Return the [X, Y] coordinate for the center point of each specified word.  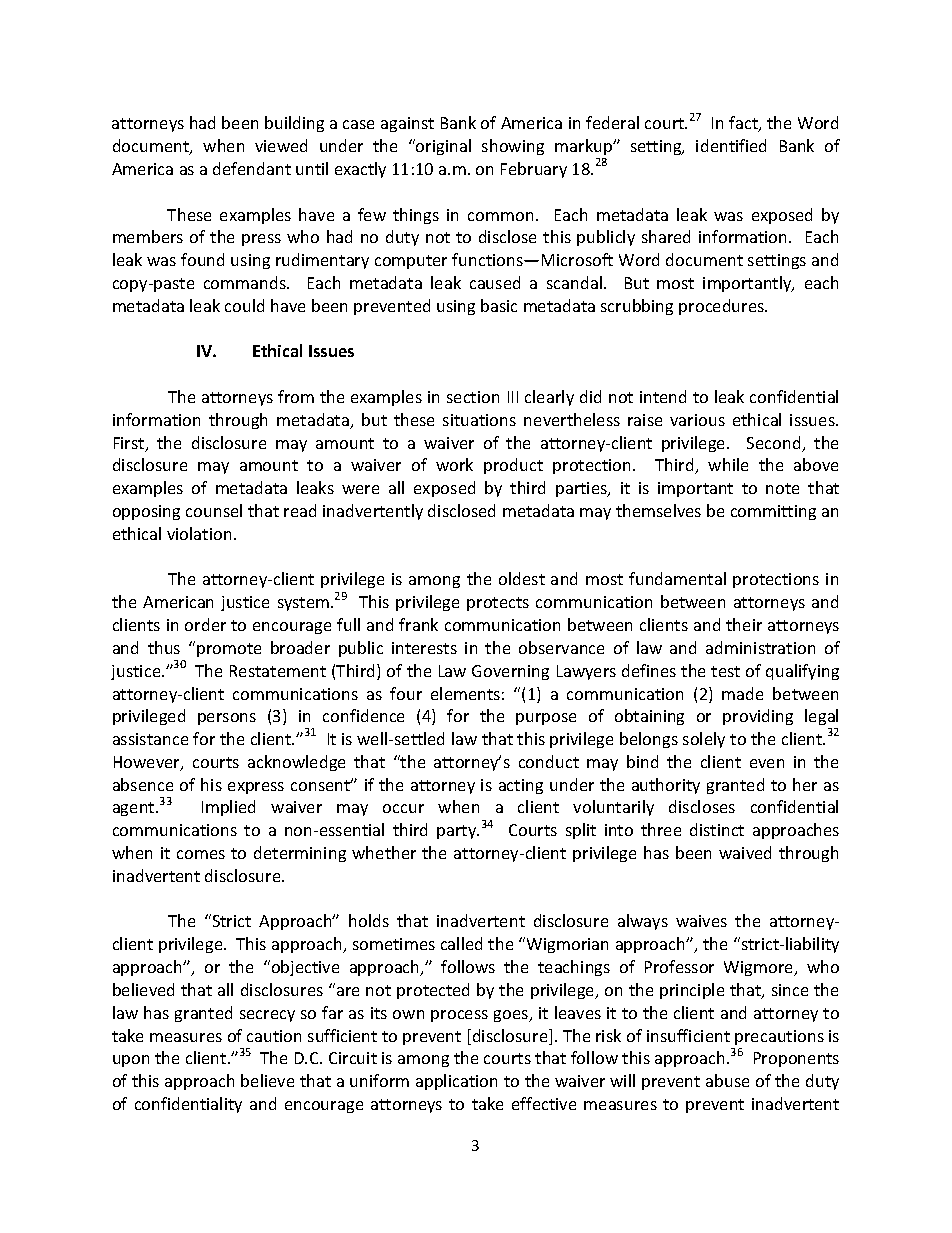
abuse [727, 1080]
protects [498, 604]
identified [731, 145]
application [456, 1082]
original [442, 147]
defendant [252, 168]
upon [131, 1061]
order [205, 624]
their [744, 624]
